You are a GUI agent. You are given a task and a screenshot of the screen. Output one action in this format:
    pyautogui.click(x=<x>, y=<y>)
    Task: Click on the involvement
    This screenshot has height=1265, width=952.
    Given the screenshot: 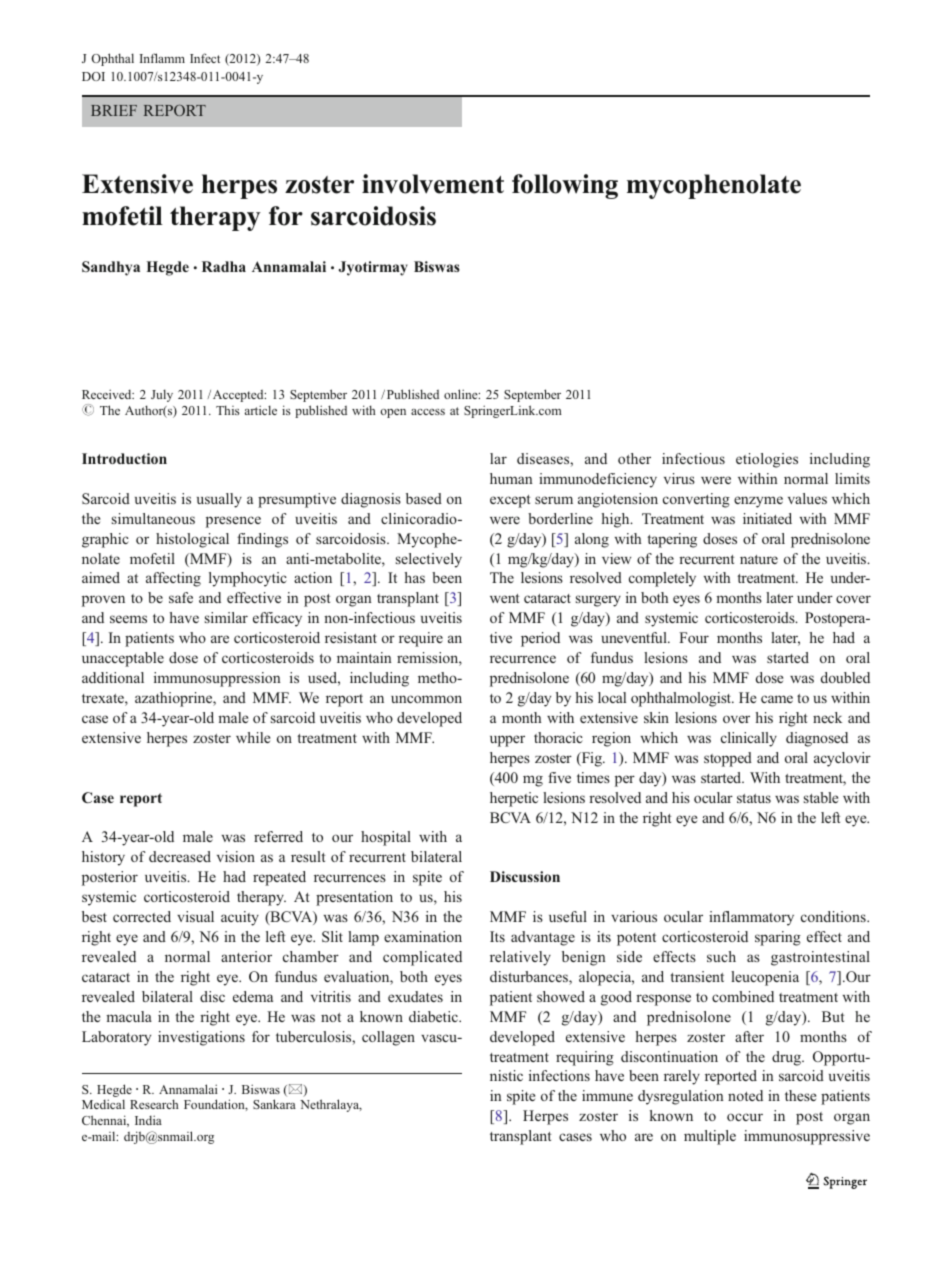 What is the action you would take?
    pyautogui.click(x=433, y=184)
